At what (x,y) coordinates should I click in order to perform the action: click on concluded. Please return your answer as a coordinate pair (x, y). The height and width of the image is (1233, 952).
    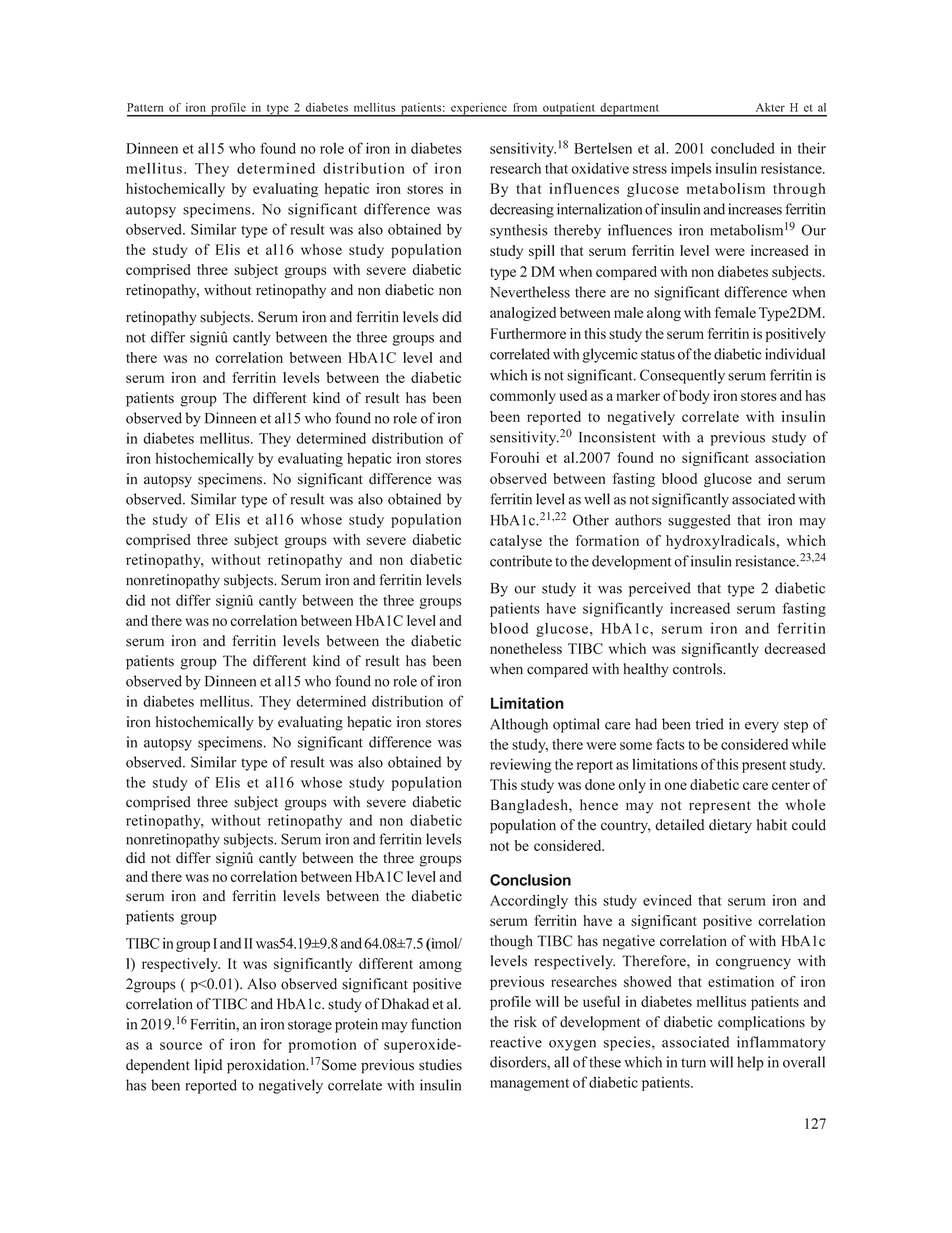
    Looking at the image, I should click on (743, 148).
